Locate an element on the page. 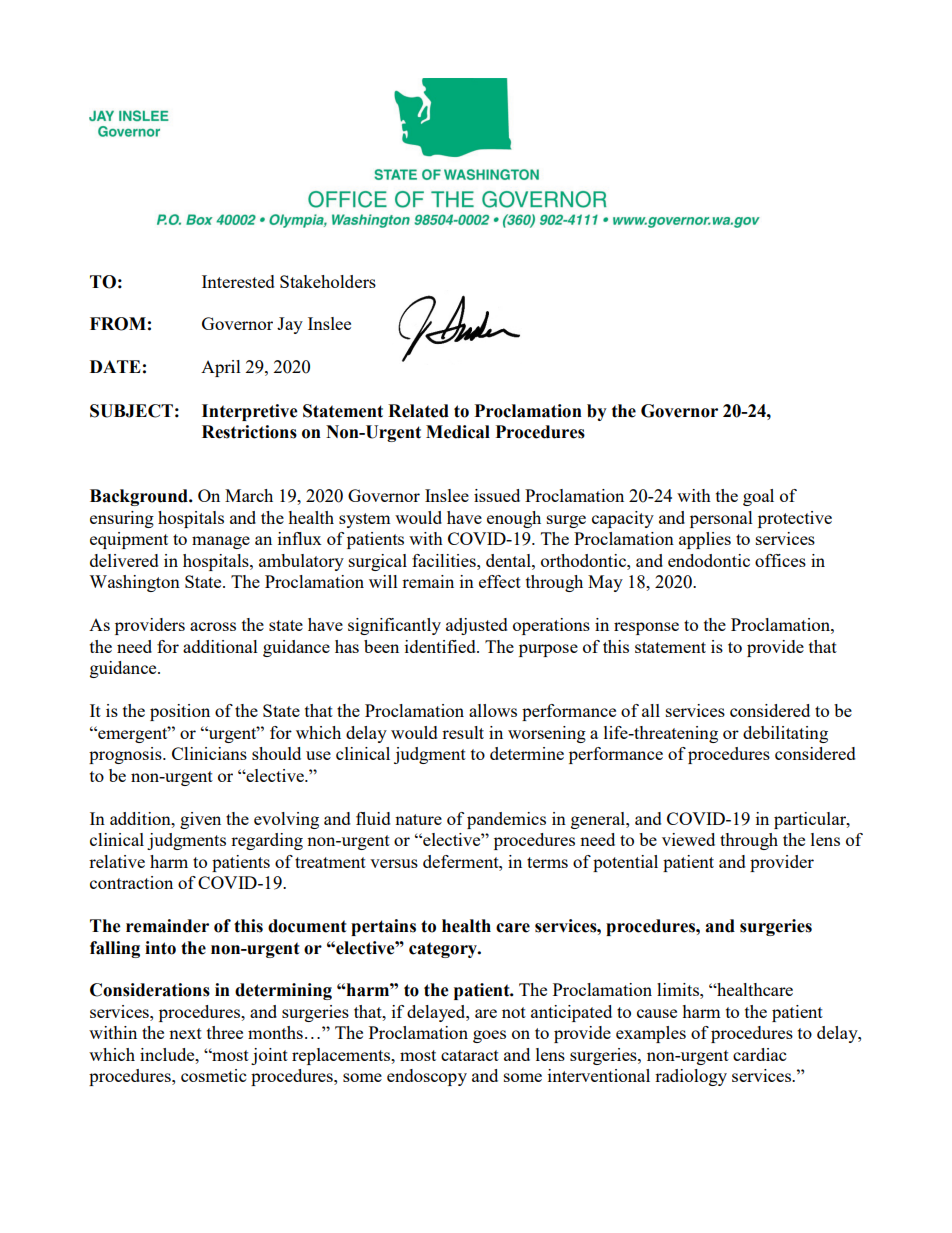 This image has height=1233, width=952. next is located at coordinates (185, 1033).
